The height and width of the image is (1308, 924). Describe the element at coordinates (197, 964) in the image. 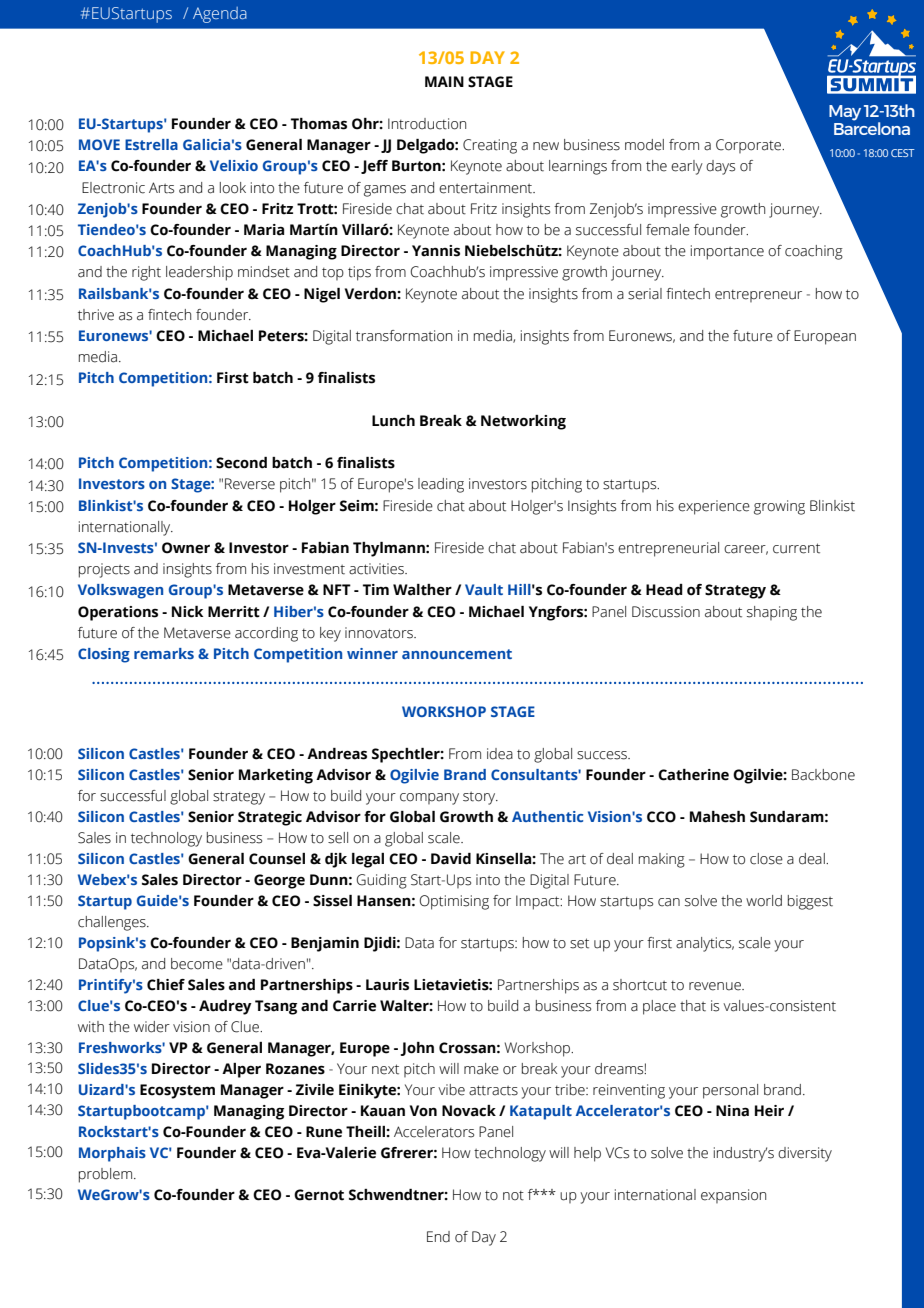

I see `become` at that location.
